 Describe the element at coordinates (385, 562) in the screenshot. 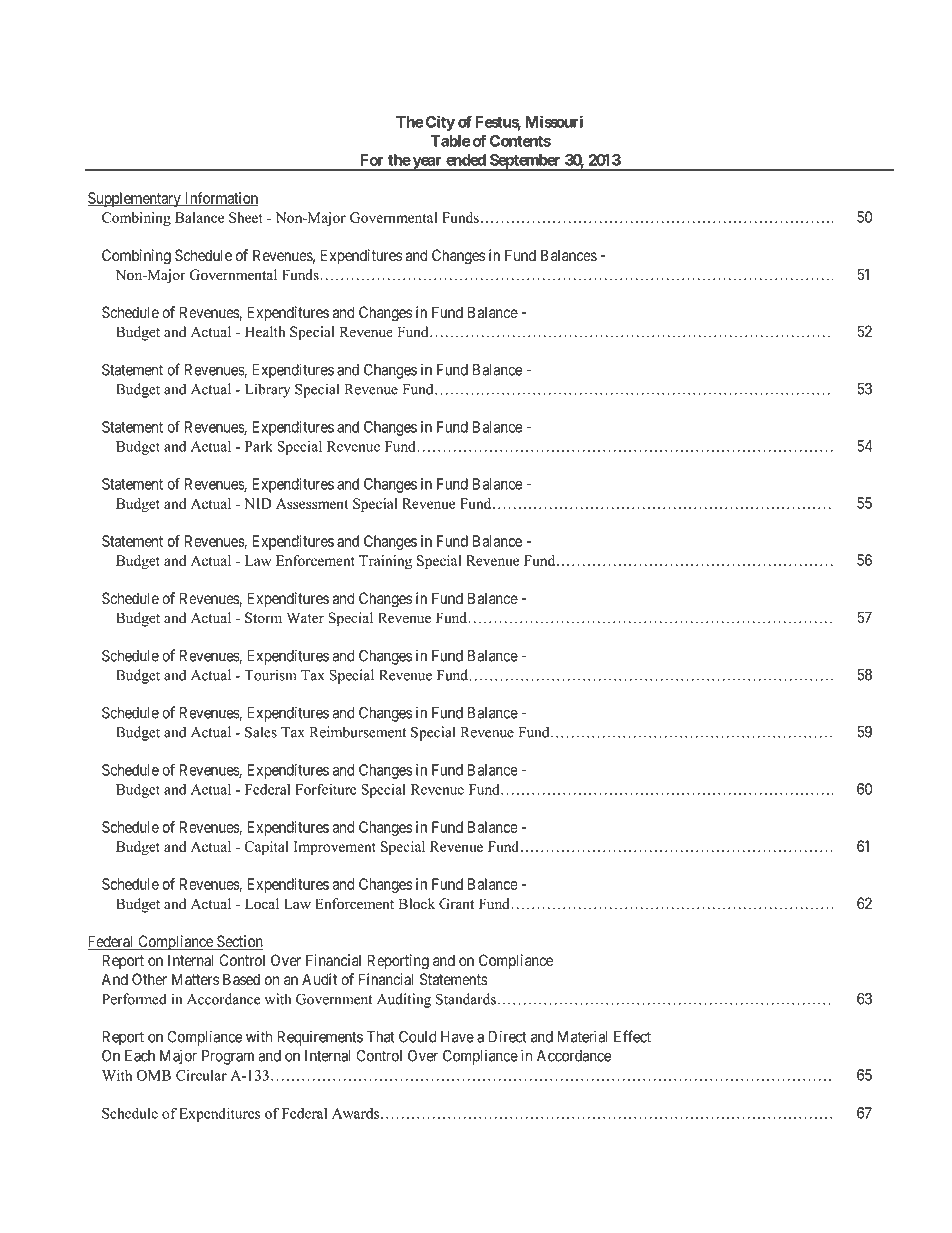

I see `Training` at that location.
